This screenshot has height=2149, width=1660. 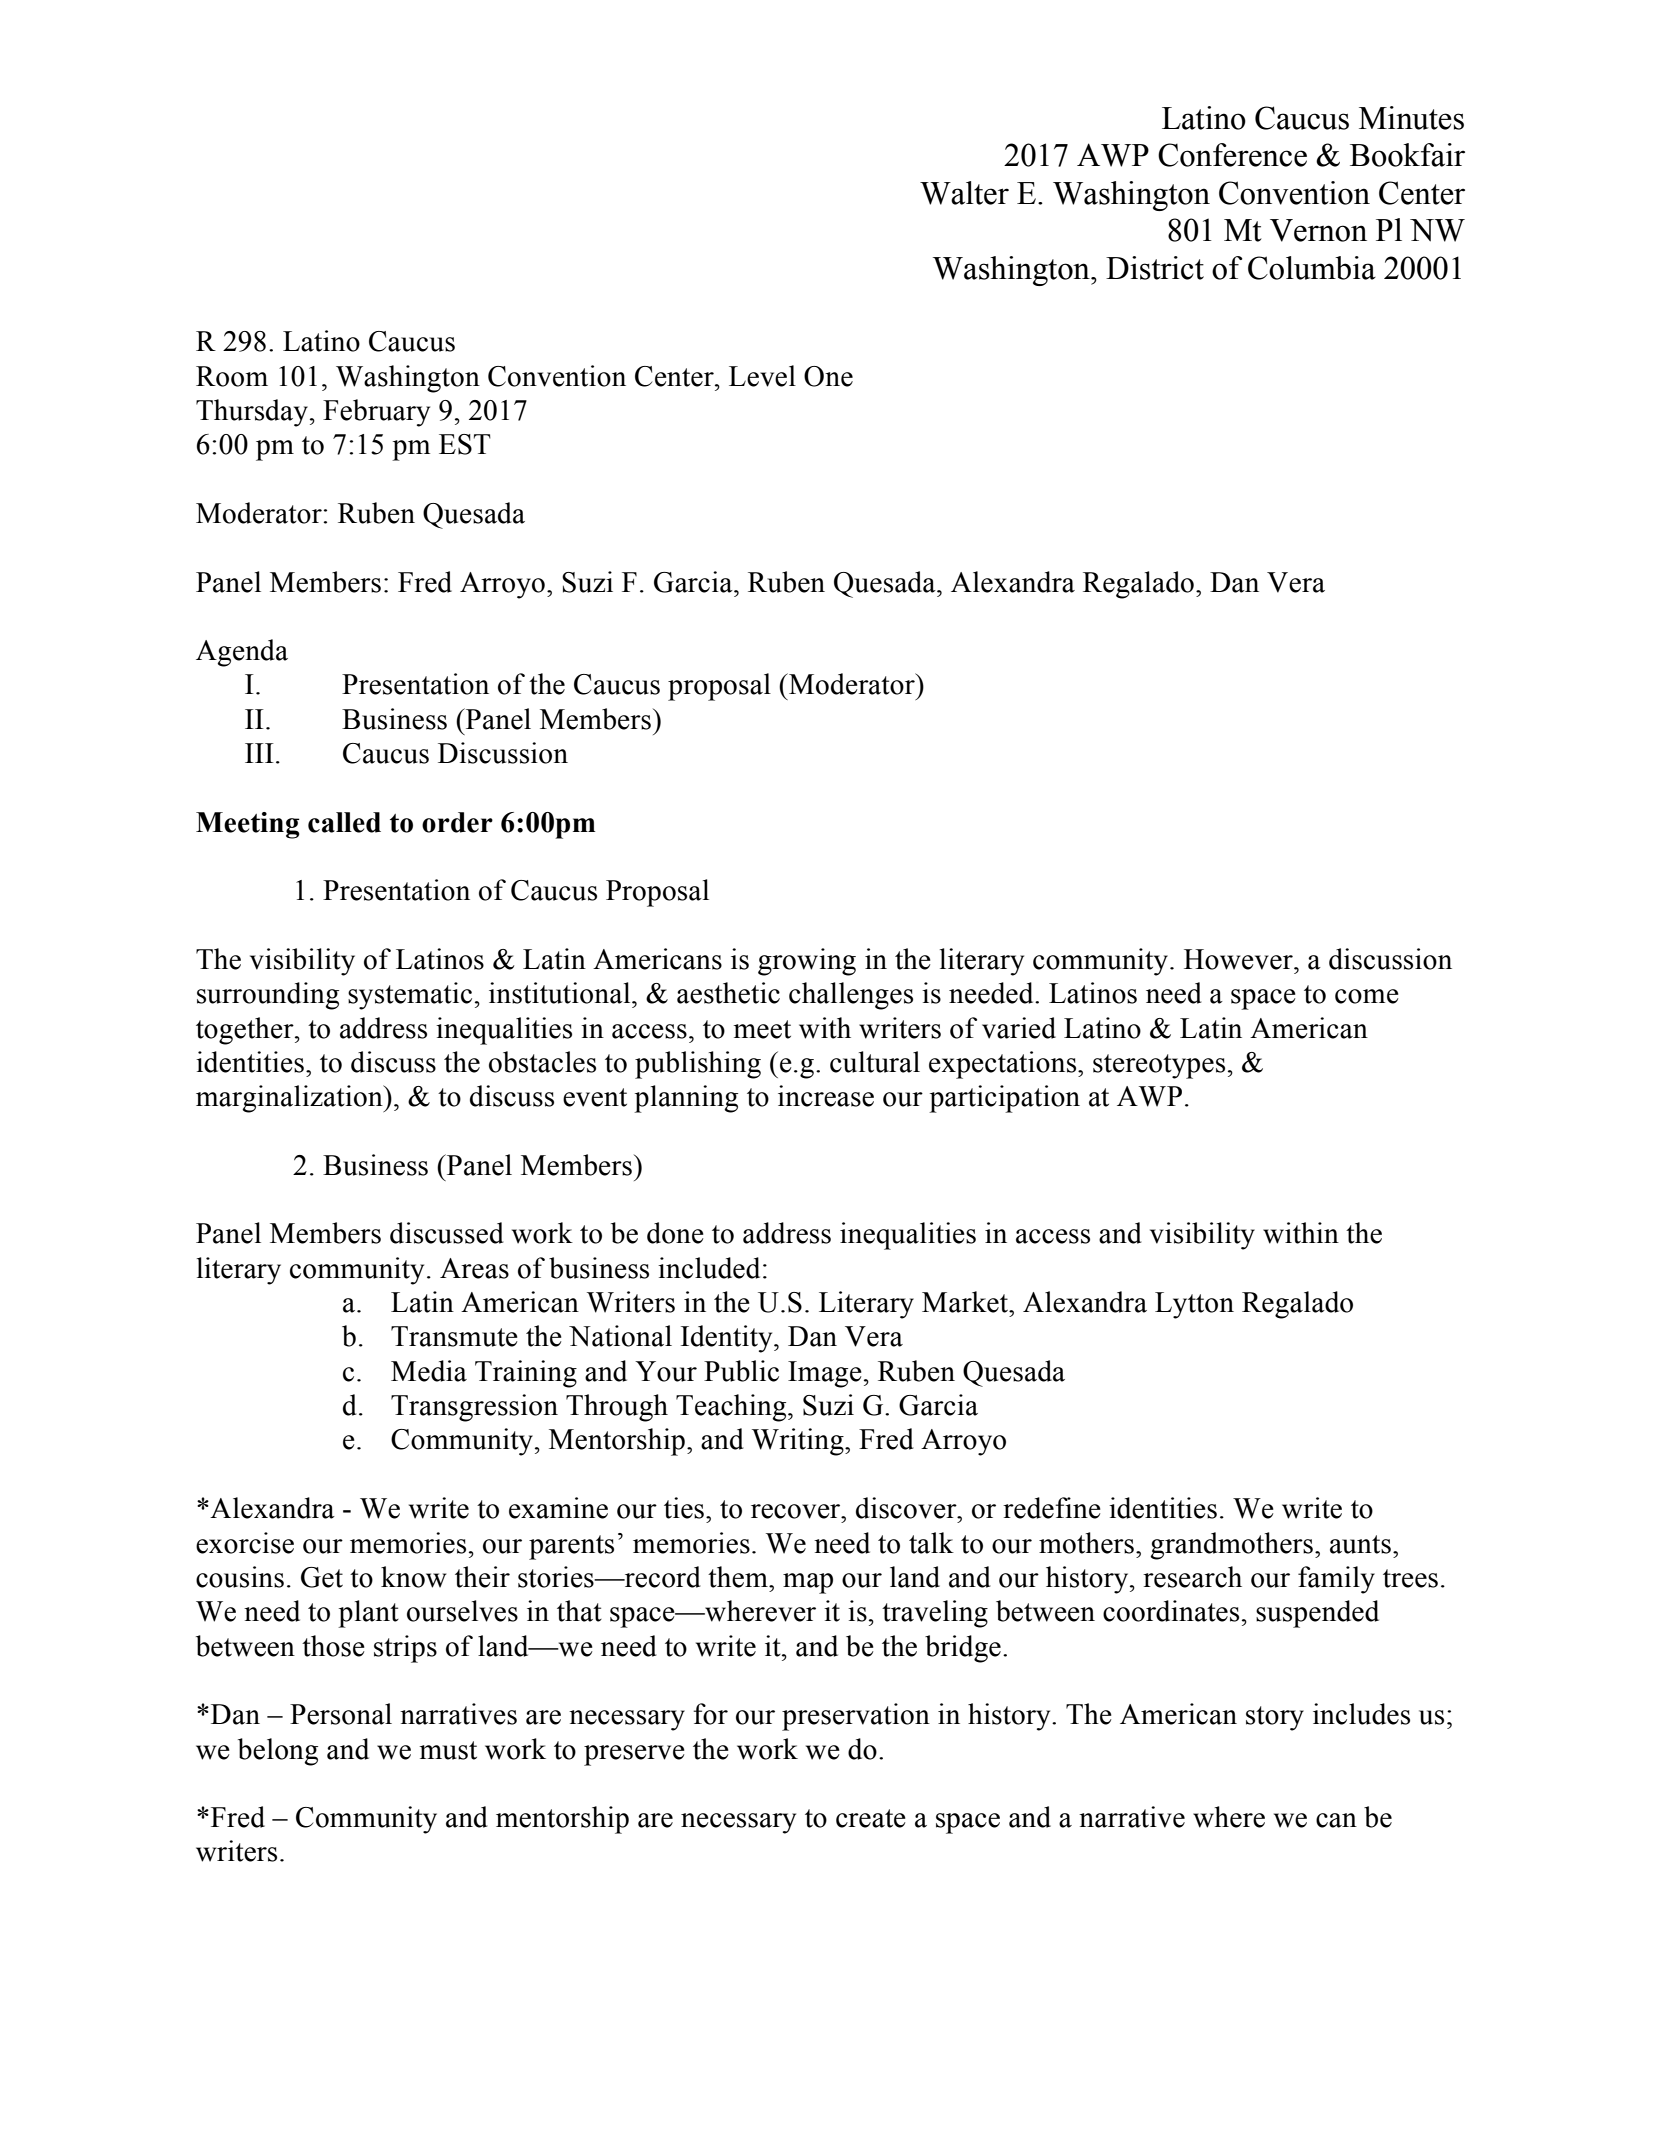 I want to click on However, so click(x=1239, y=959).
